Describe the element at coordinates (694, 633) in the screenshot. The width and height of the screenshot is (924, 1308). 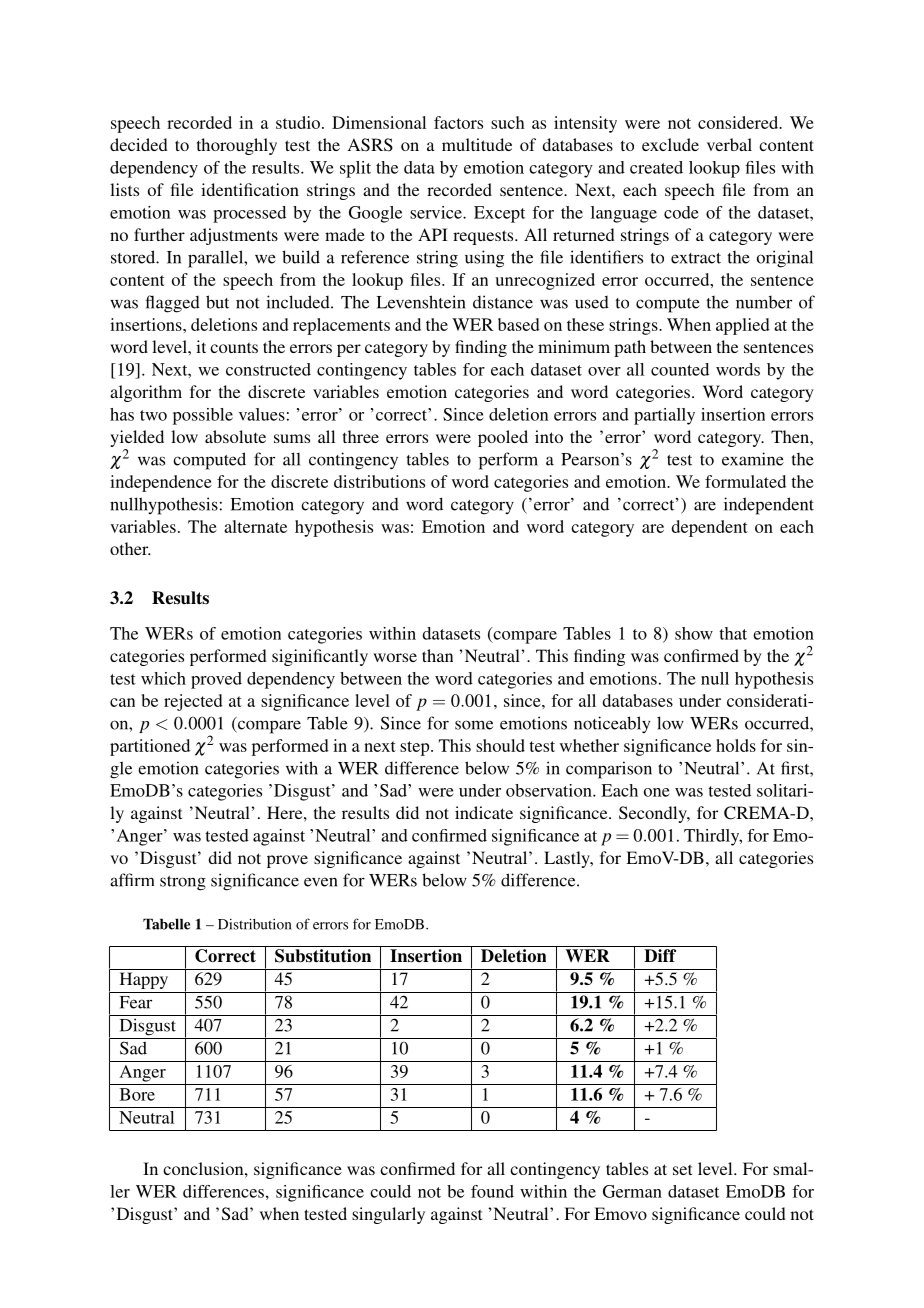
I see `show` at that location.
